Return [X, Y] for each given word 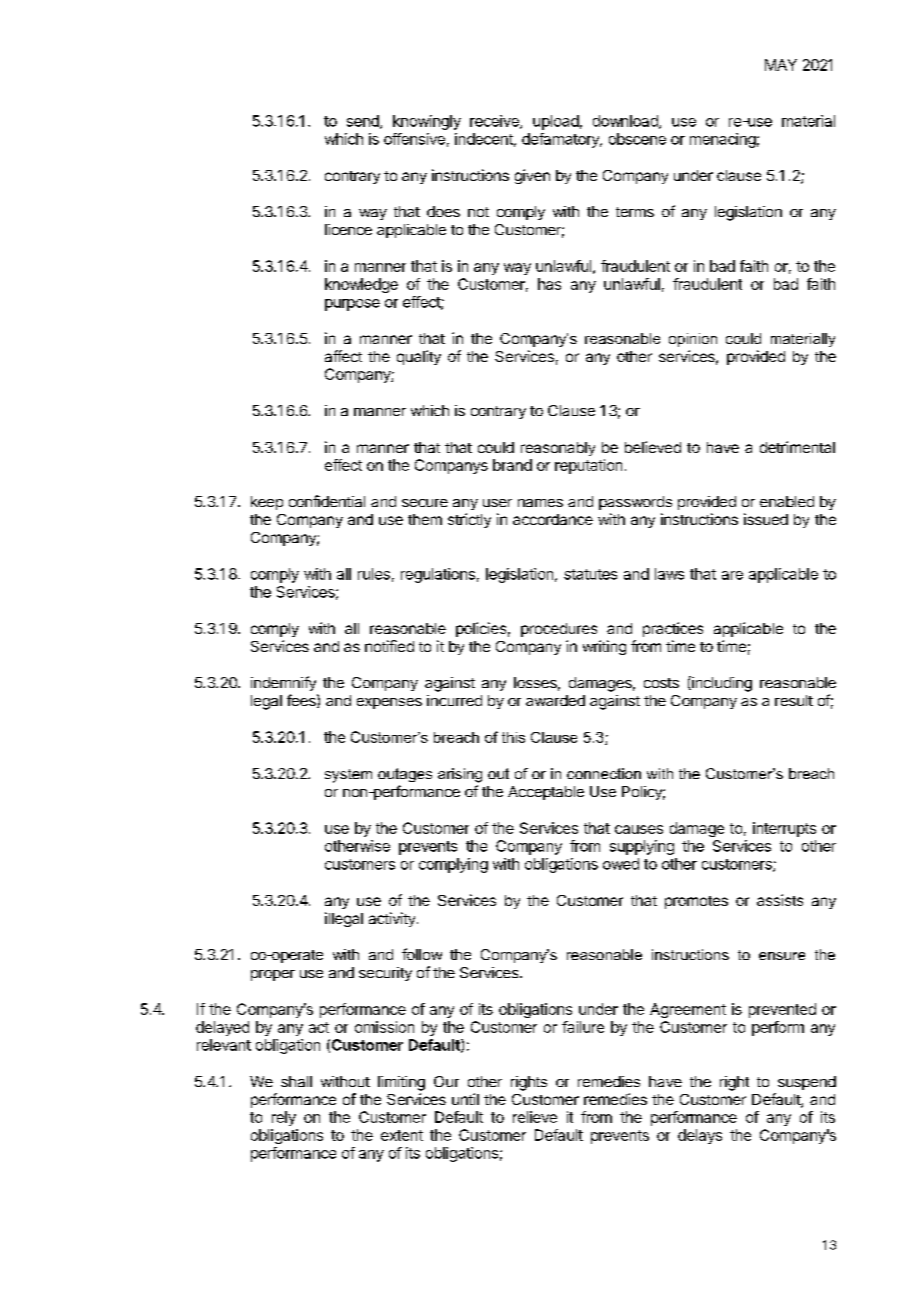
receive [495, 122]
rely [284, 1118]
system [348, 776]
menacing [723, 140]
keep [267, 503]
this [513, 737]
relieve [535, 1117]
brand [512, 465]
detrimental [797, 447]
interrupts [784, 829]
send [364, 122]
